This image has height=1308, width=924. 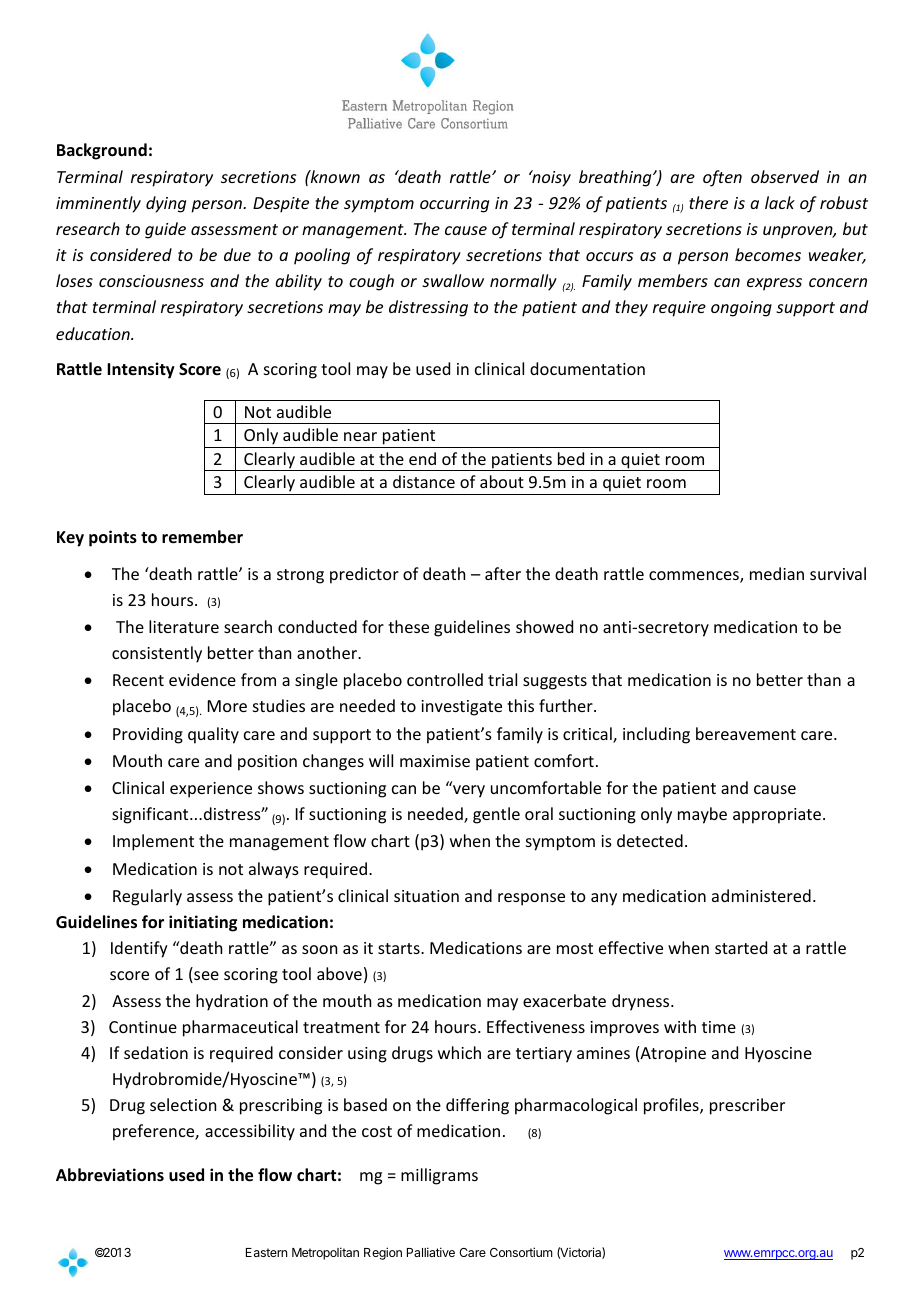 I want to click on Identify, so click(x=139, y=949).
